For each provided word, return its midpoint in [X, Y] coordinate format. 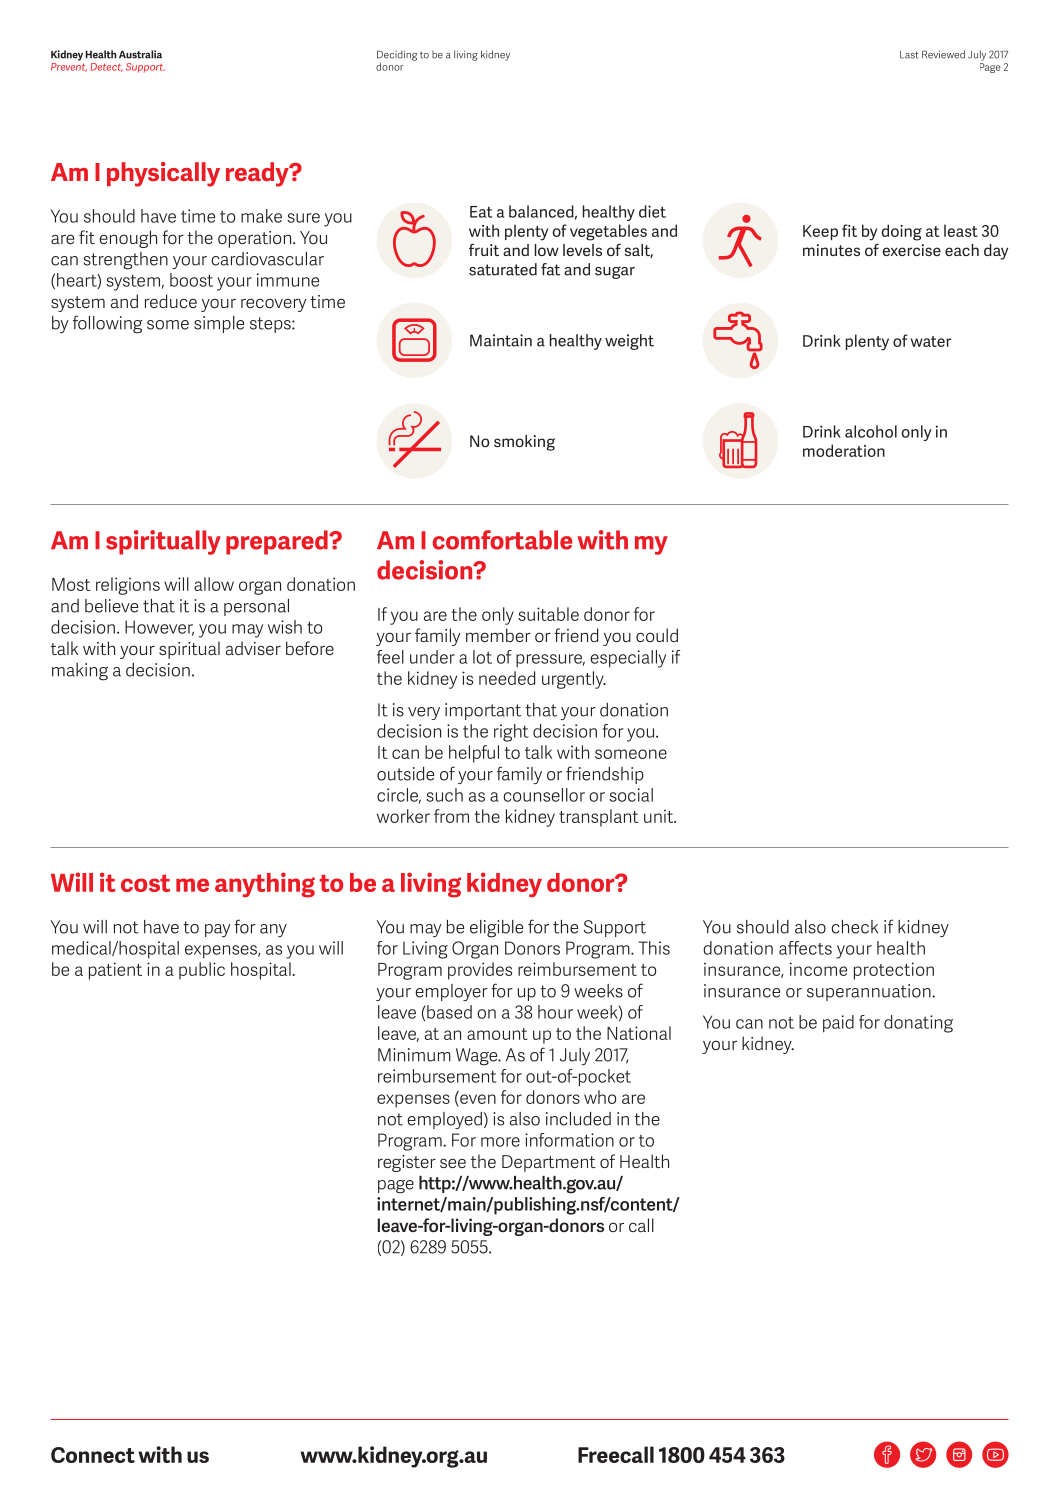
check [854, 927]
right [511, 733]
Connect [93, 1455]
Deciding [397, 55]
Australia [140, 54]
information [569, 1140]
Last [909, 55]
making [80, 672]
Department [549, 1163]
